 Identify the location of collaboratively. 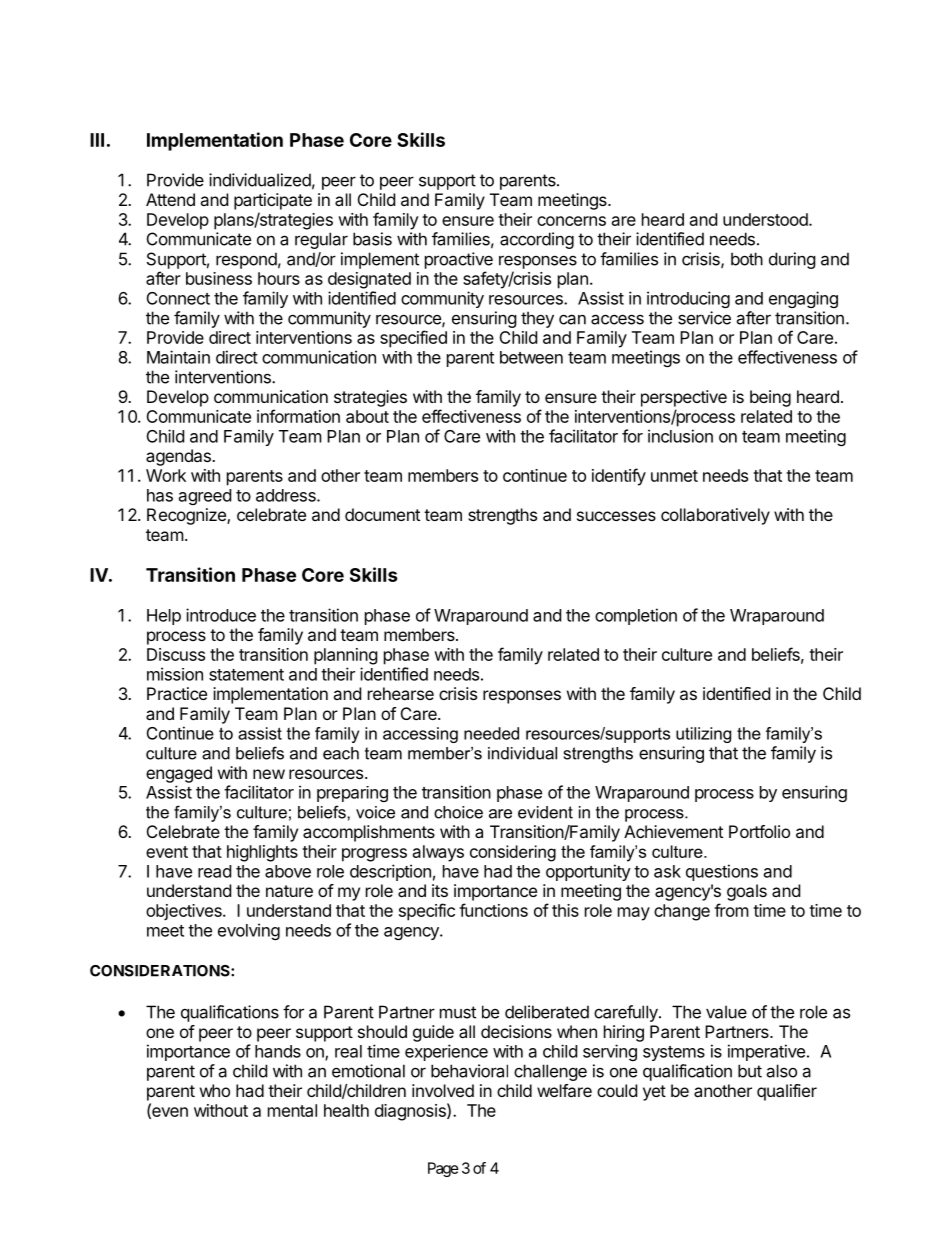
(715, 516).
